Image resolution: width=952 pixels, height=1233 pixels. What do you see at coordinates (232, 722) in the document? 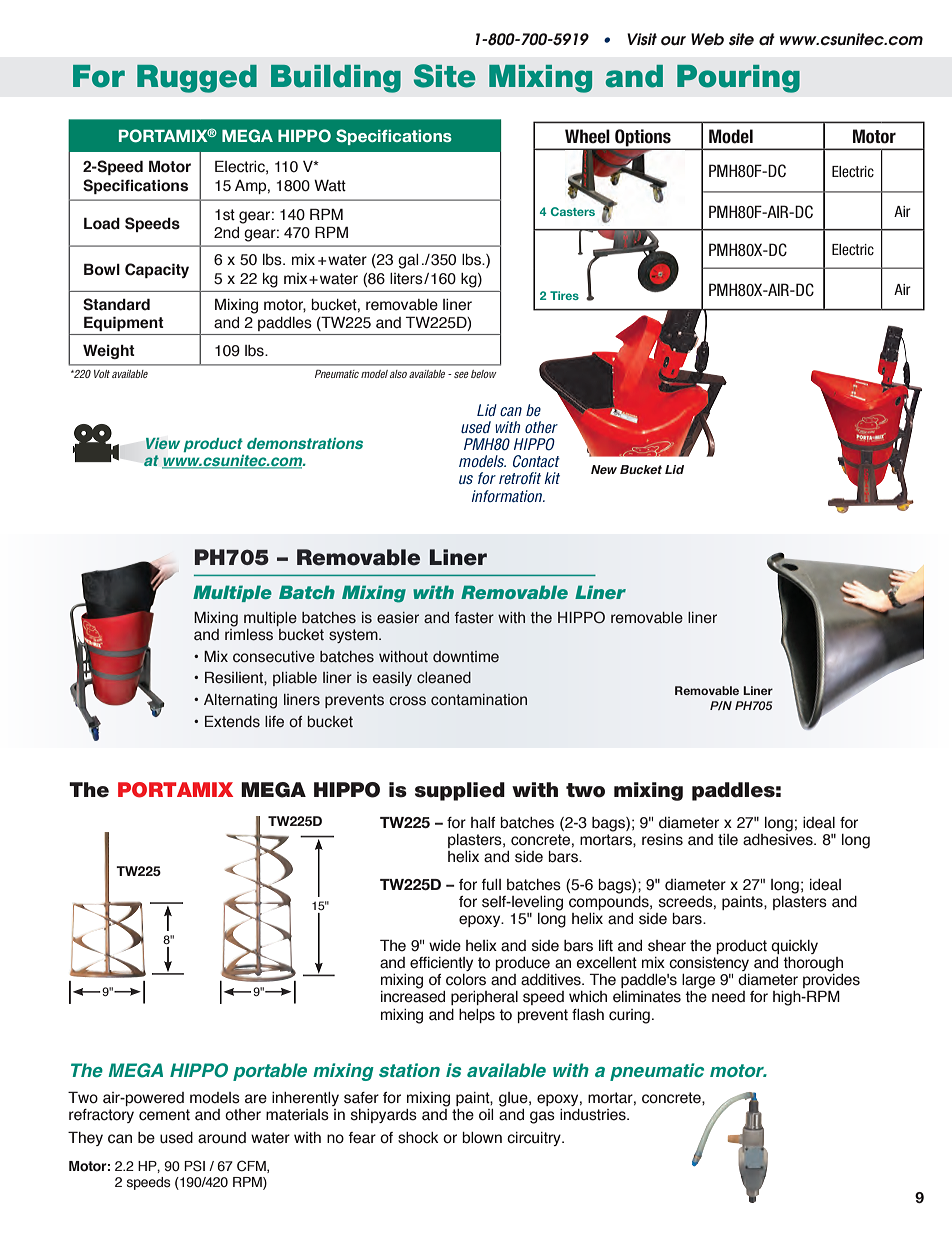
I see `Extends` at bounding box center [232, 722].
